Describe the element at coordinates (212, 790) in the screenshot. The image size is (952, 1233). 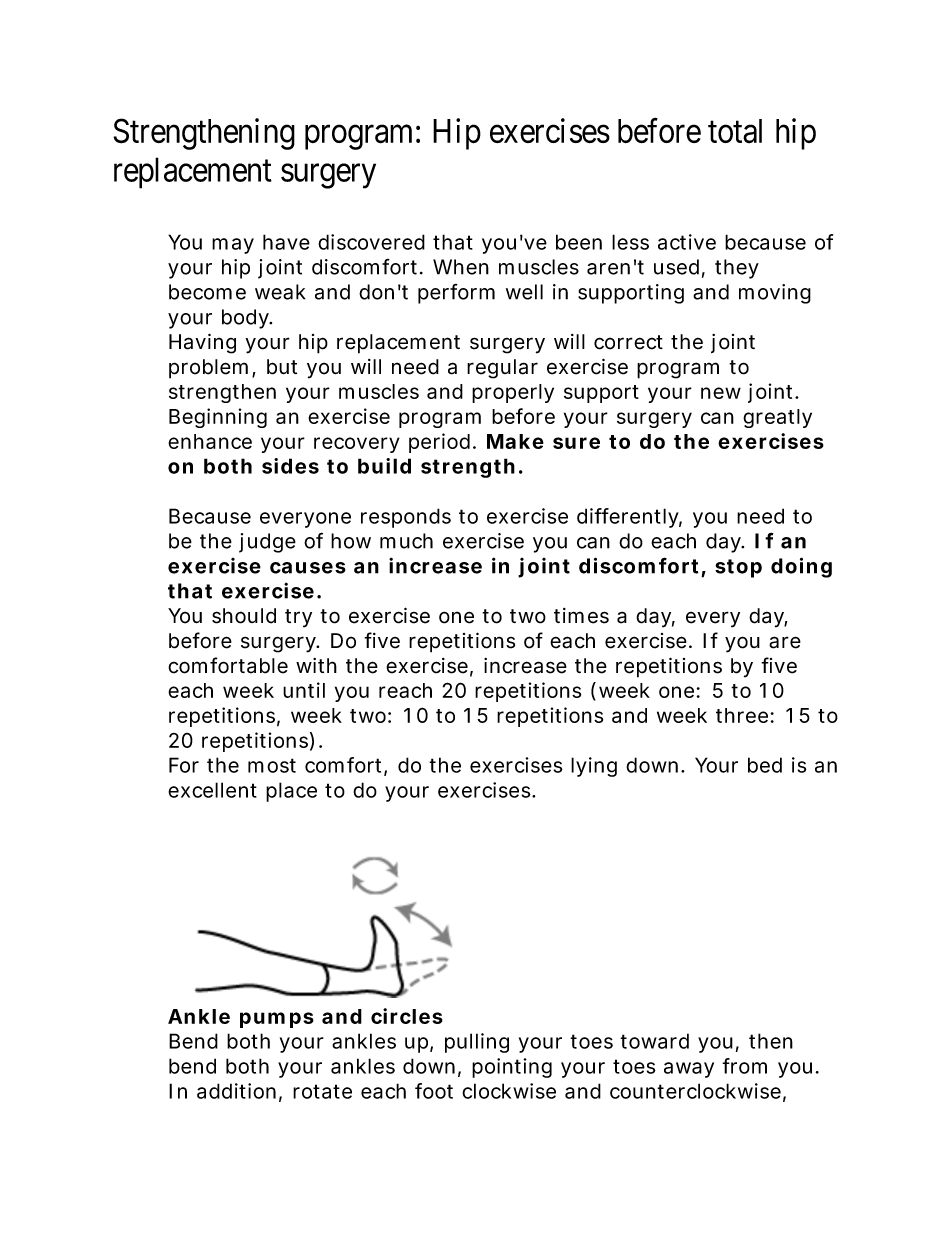
I see `excellent` at that location.
